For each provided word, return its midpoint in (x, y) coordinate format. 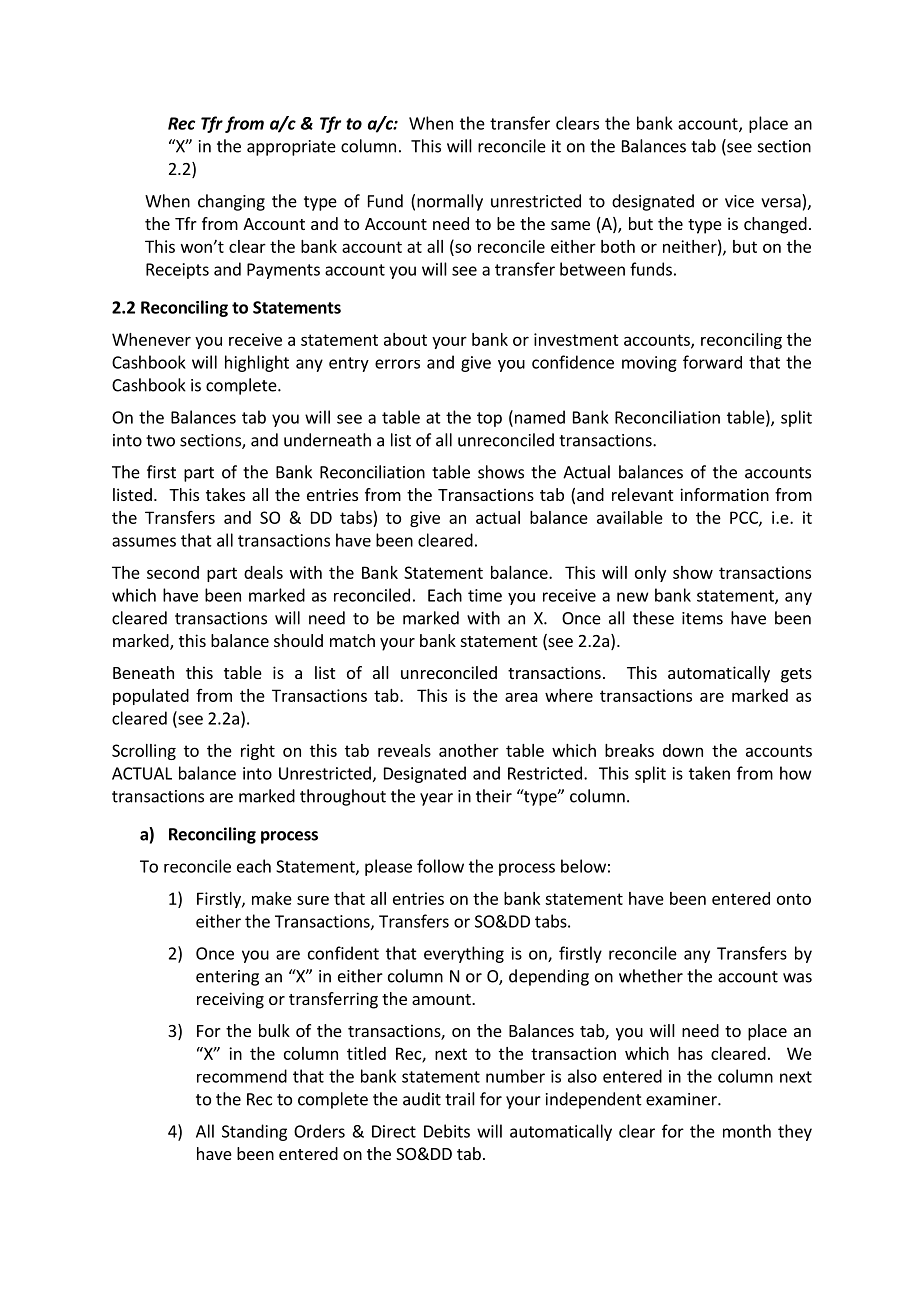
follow (440, 866)
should (298, 640)
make (272, 898)
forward (712, 362)
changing (231, 202)
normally (450, 202)
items (702, 618)
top (489, 419)
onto (794, 899)
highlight (257, 363)
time (485, 595)
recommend (242, 1076)
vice (739, 201)
